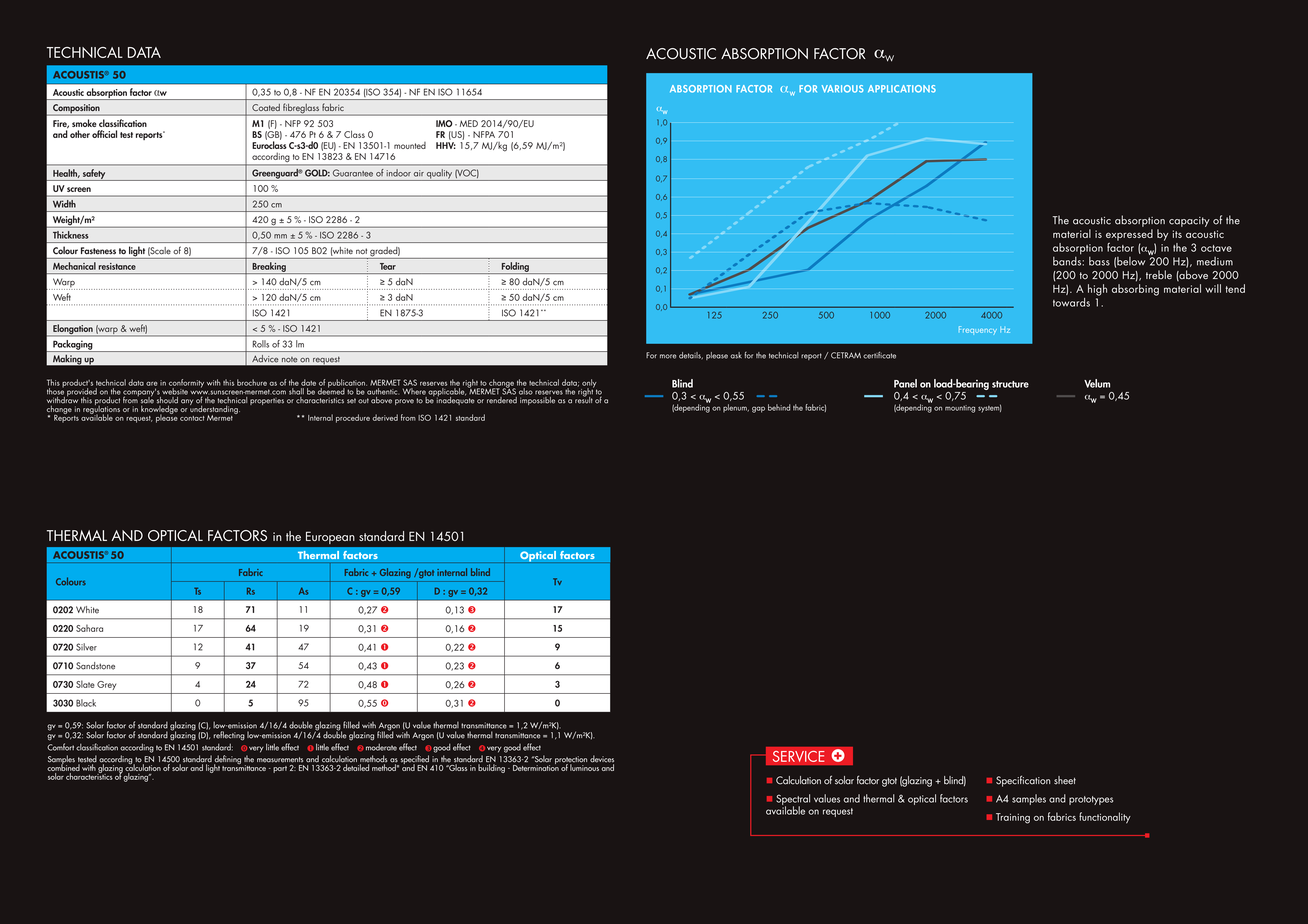 The image size is (1308, 924). What do you see at coordinates (484, 134) in the screenshot?
I see `NFPA` at bounding box center [484, 134].
